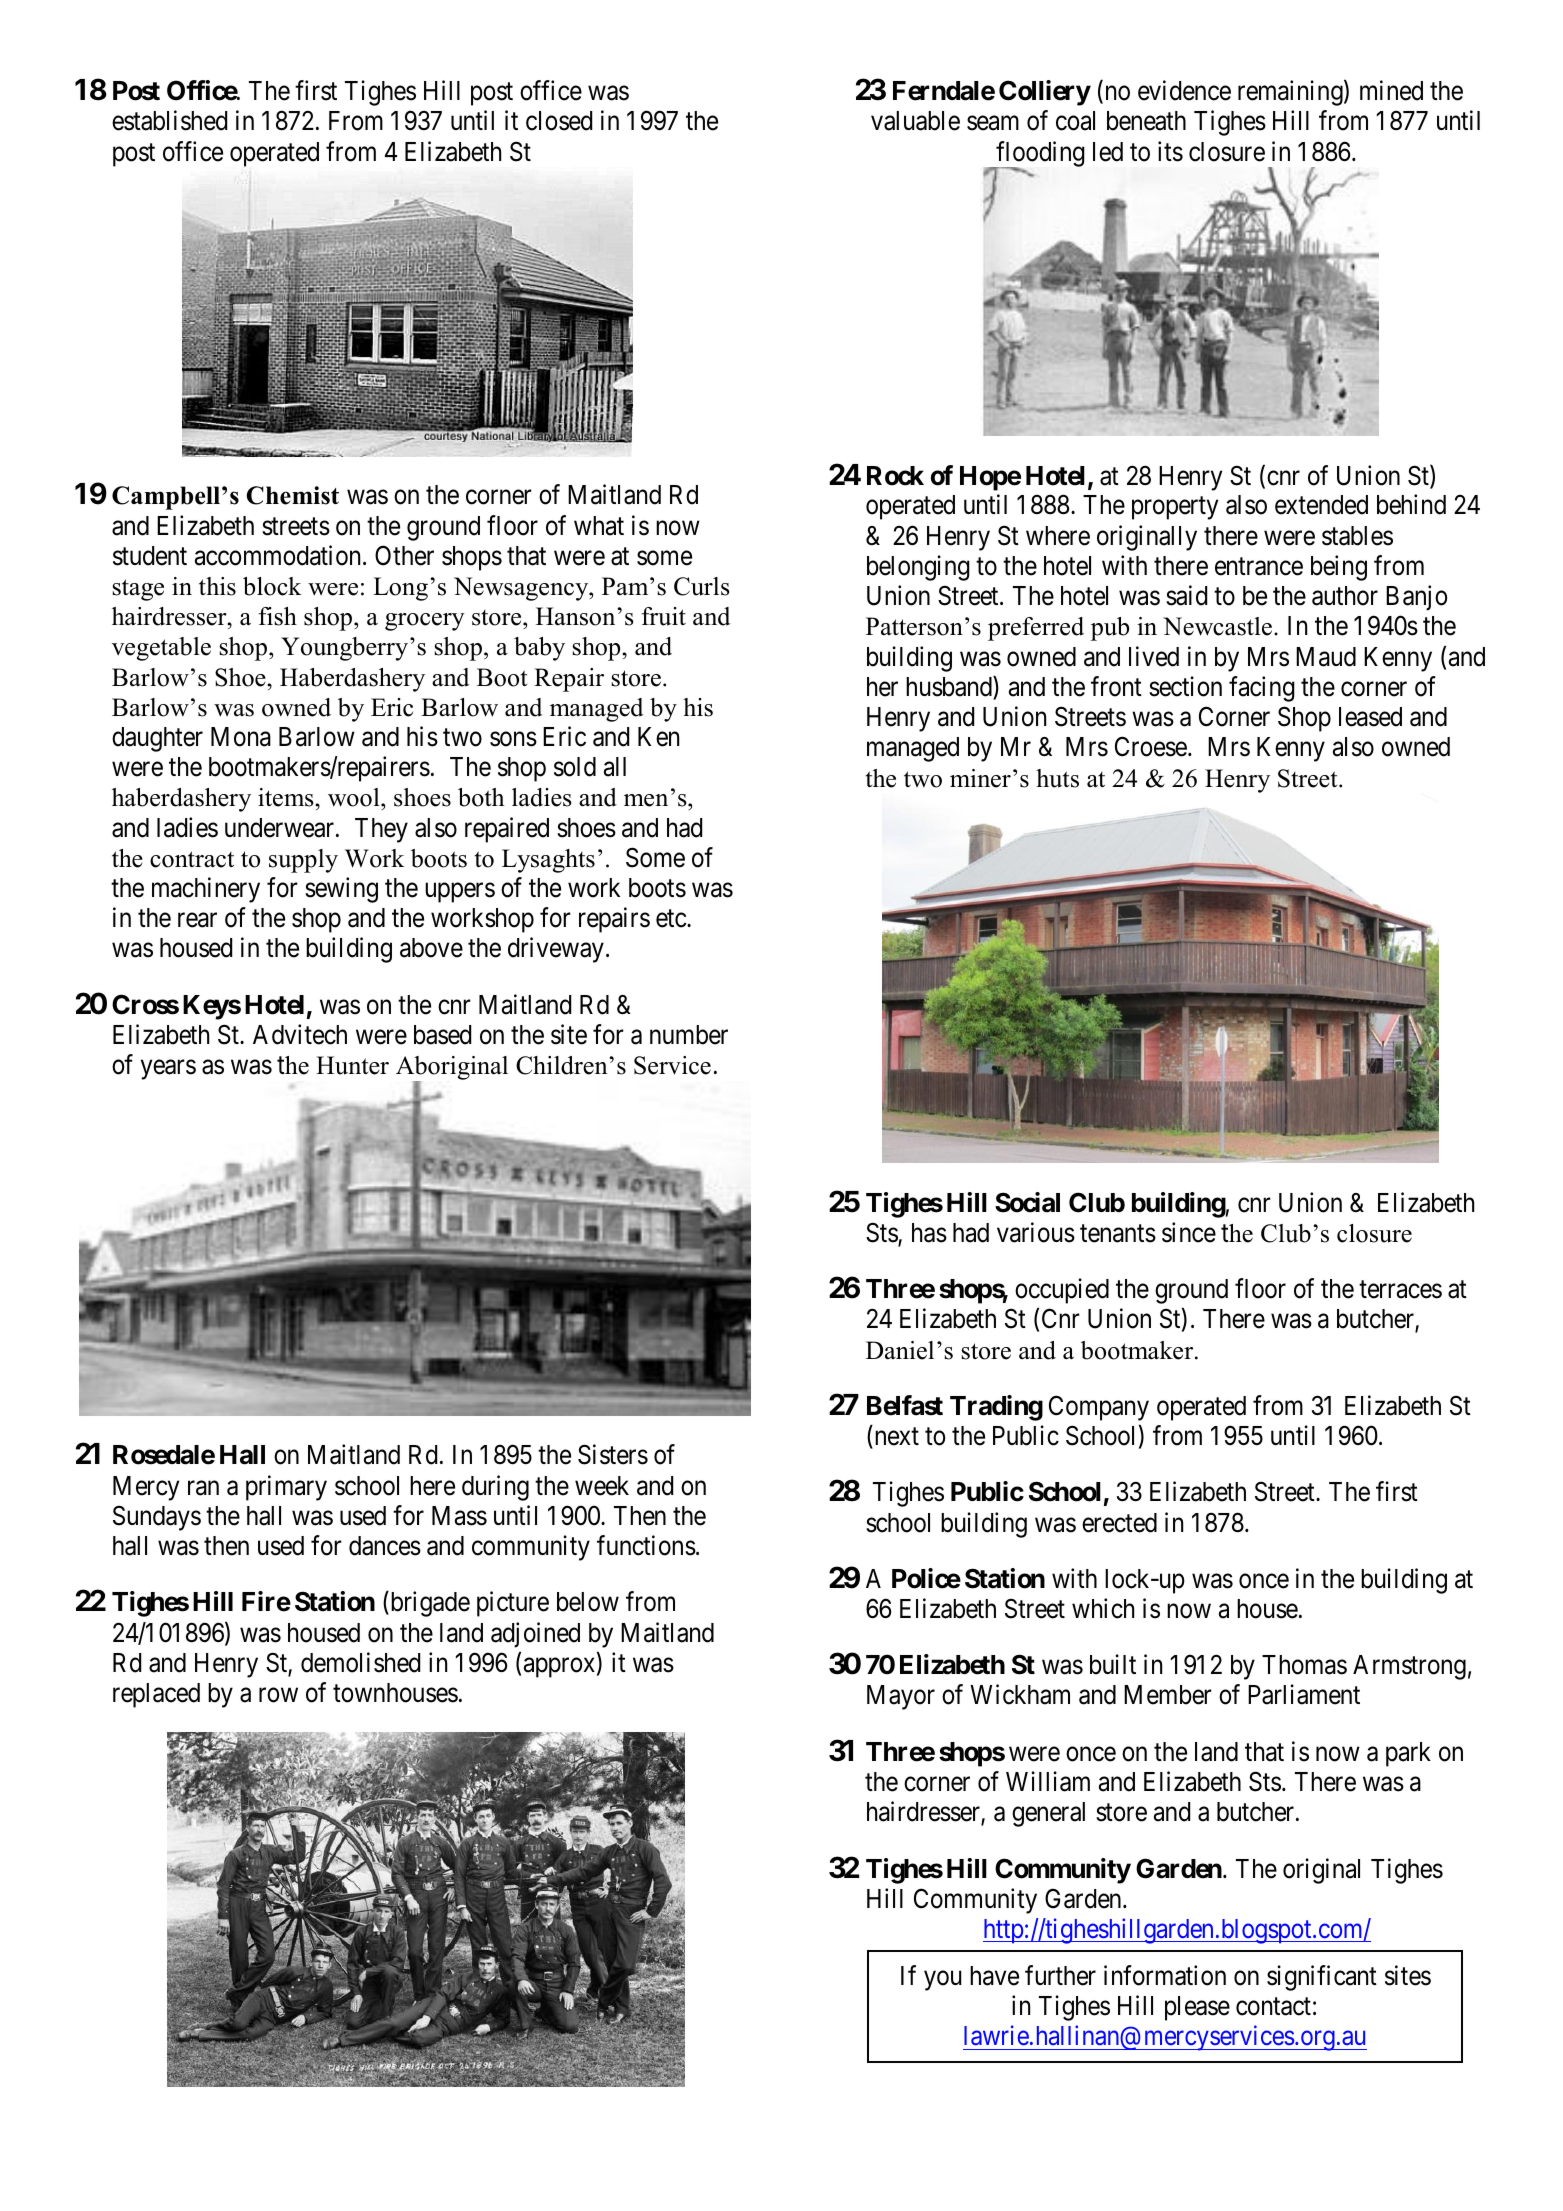 Image resolution: width=1563 pixels, height=2211 pixels. What do you see at coordinates (241, 737) in the document?
I see `Mona` at bounding box center [241, 737].
